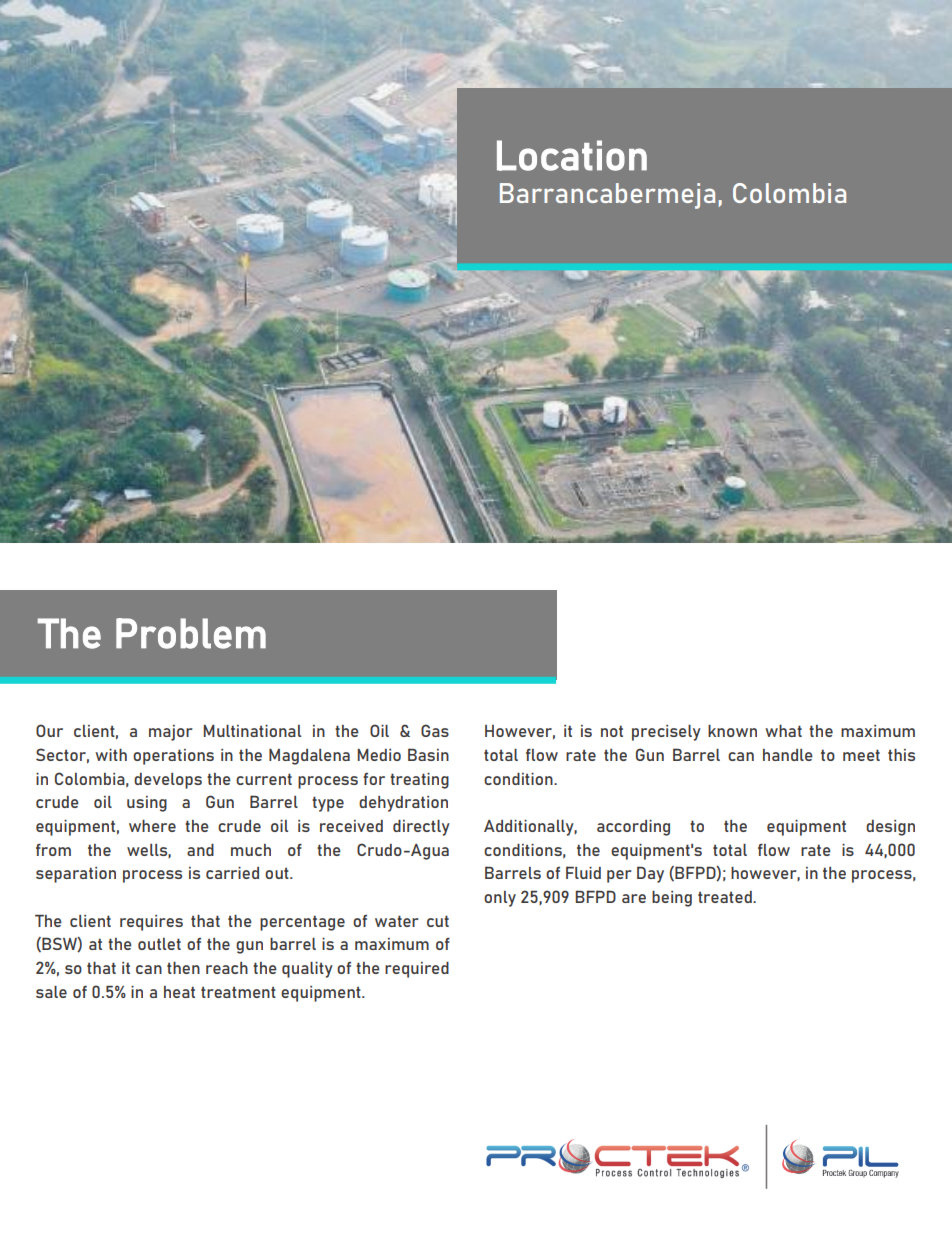  I want to click on precisely, so click(666, 733).
